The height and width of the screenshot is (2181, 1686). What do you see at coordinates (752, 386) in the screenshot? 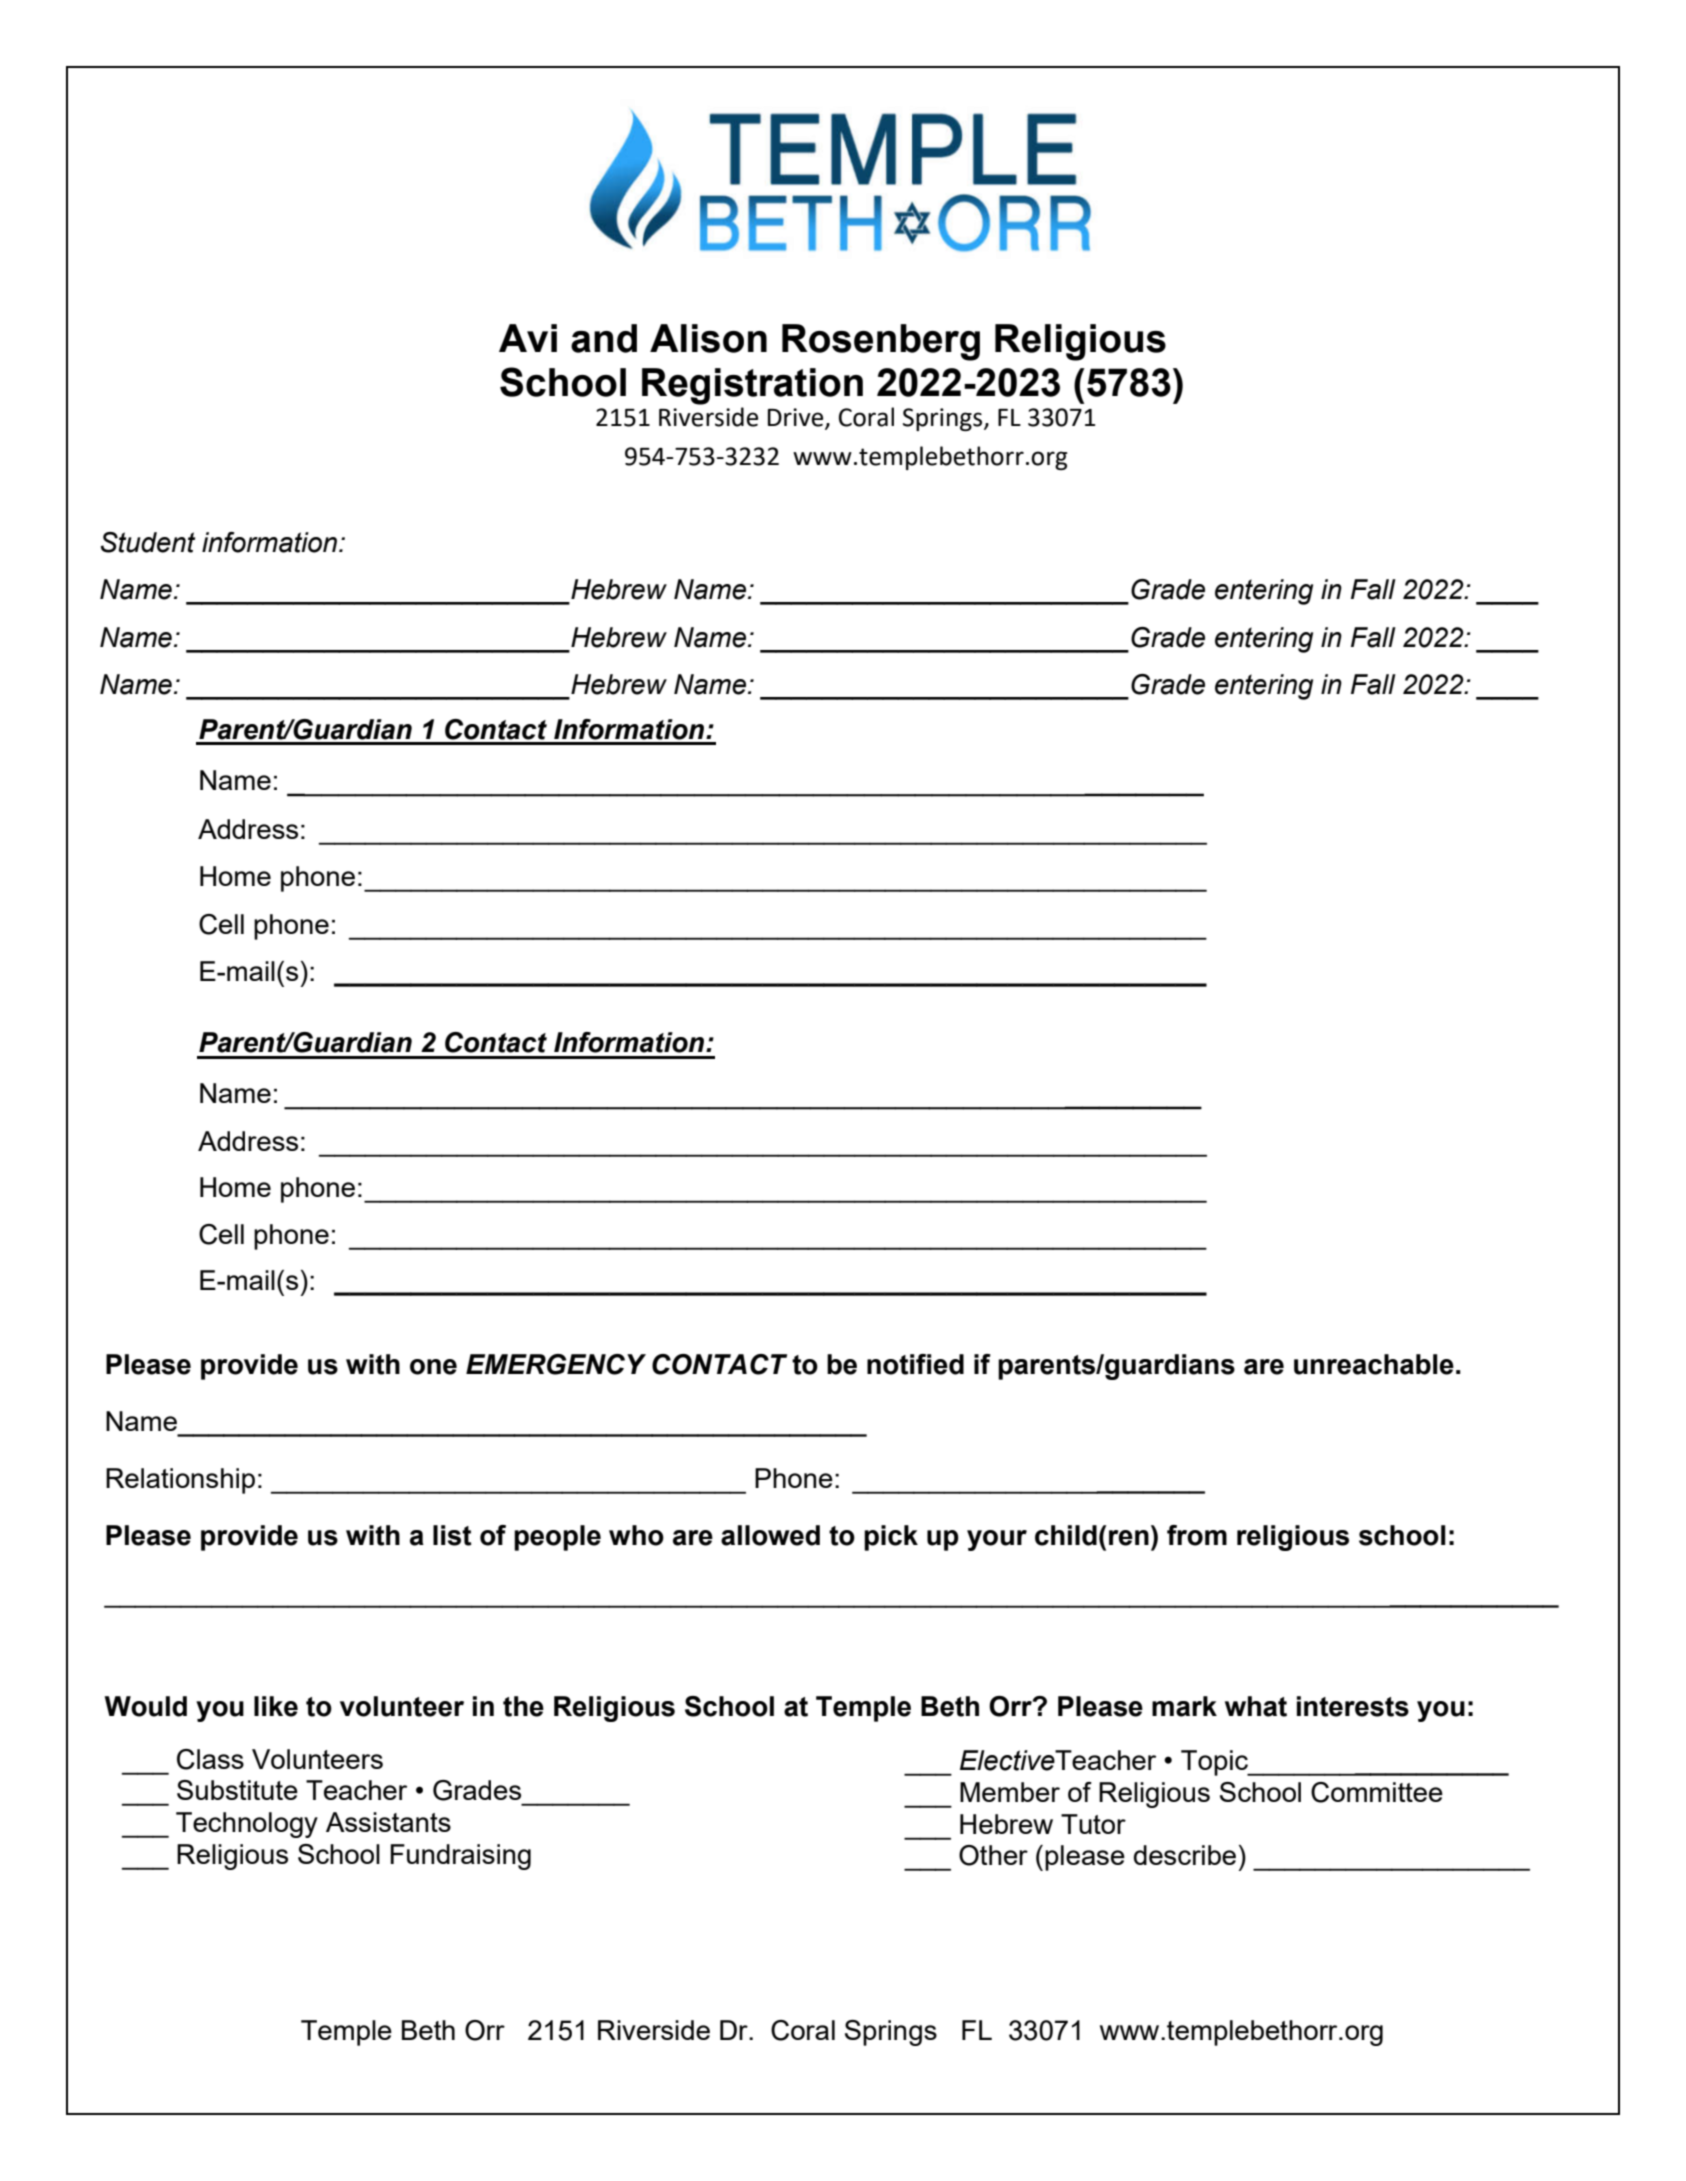
I see `Registration` at bounding box center [752, 386].
